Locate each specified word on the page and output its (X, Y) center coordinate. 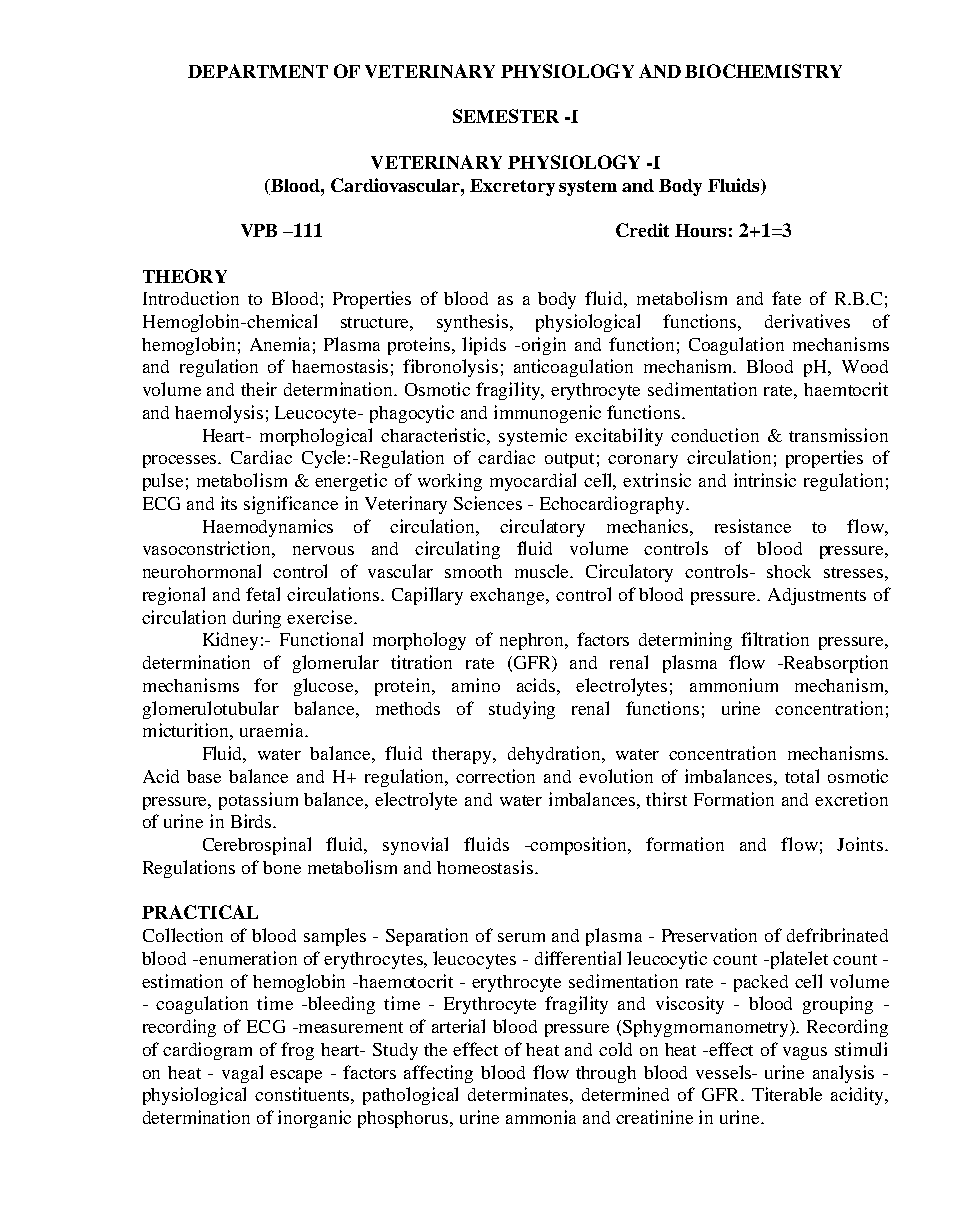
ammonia (541, 1117)
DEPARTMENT (258, 71)
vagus (805, 1053)
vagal (242, 1074)
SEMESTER (506, 116)
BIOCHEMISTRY (763, 71)
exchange (508, 596)
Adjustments (817, 596)
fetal (263, 594)
